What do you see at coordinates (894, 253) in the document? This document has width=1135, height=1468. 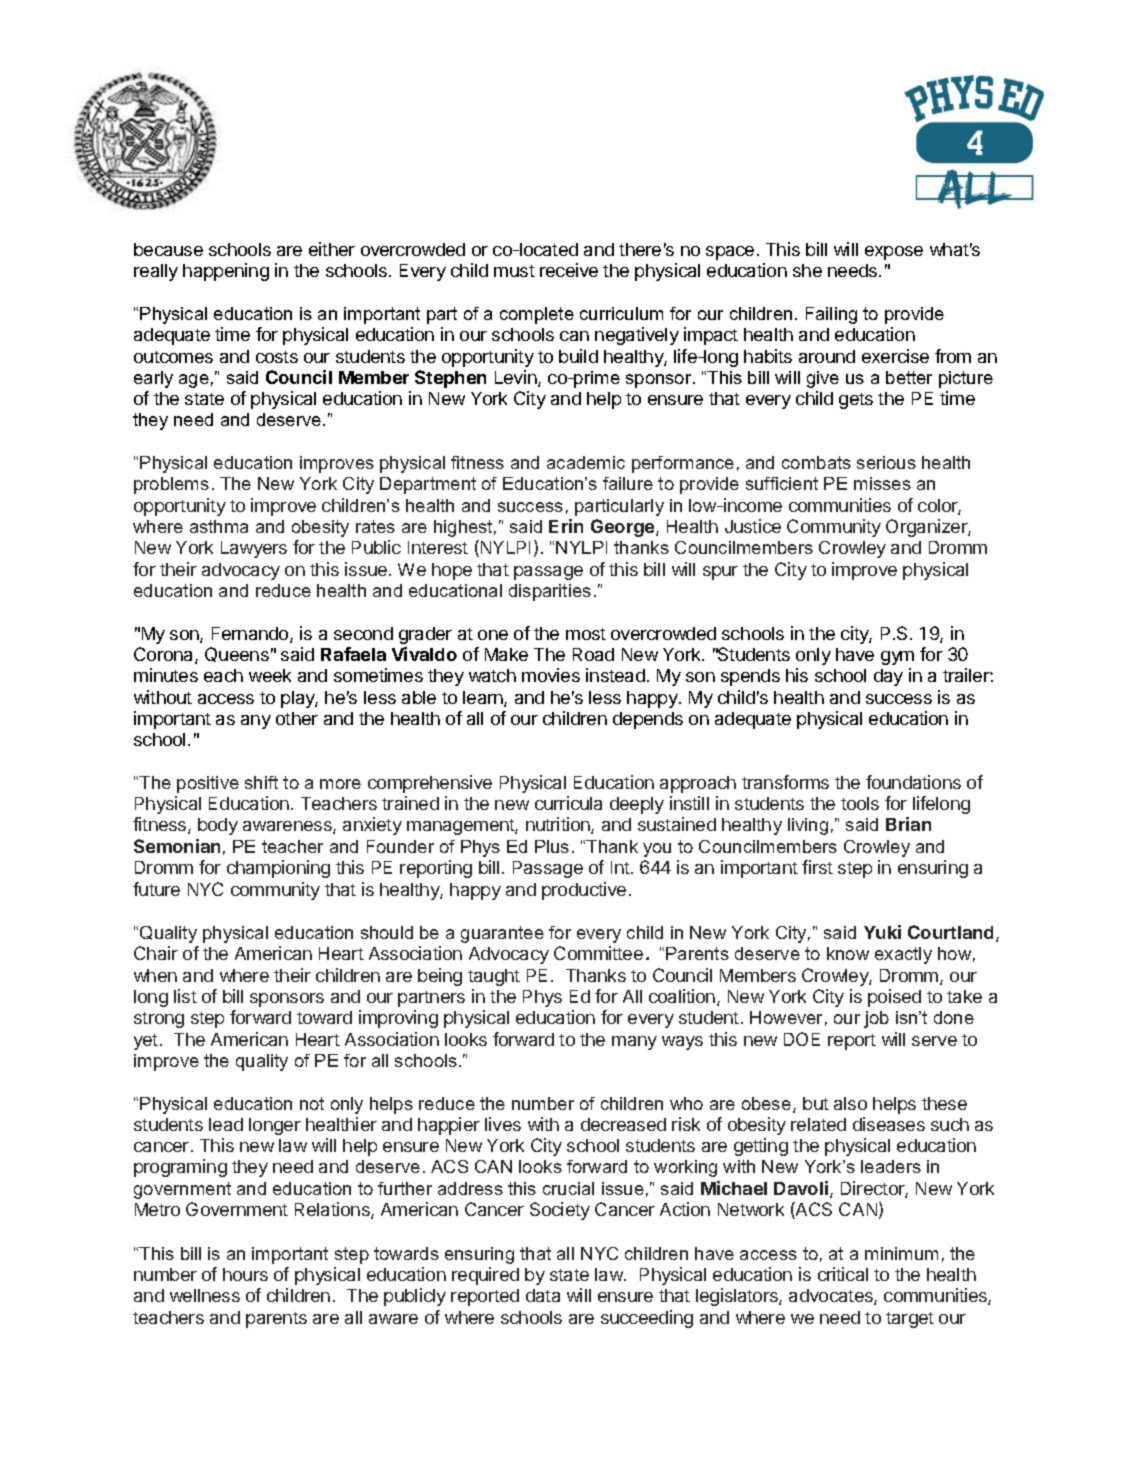 I see `expose` at bounding box center [894, 253].
